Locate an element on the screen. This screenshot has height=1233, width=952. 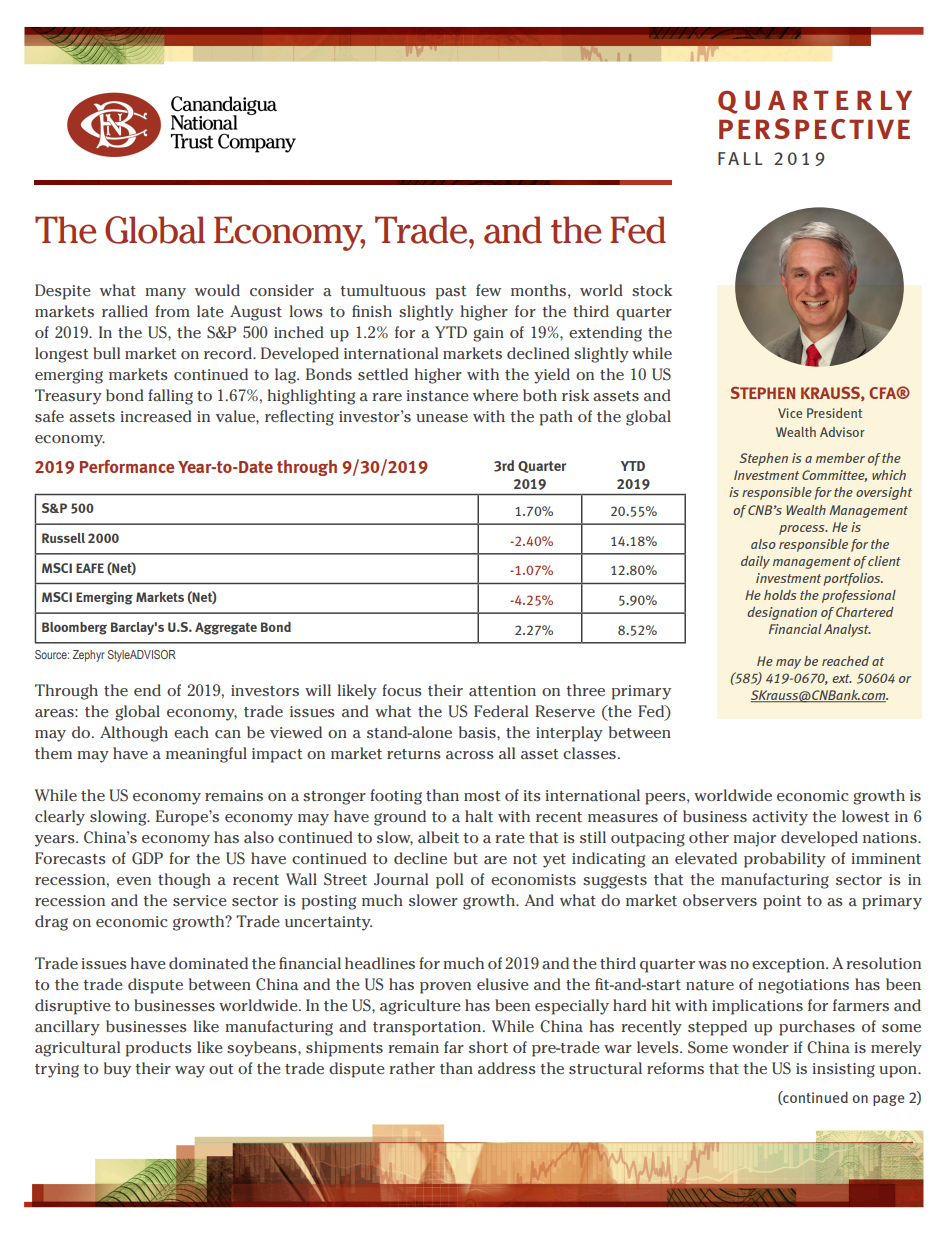
insisting is located at coordinates (844, 1070).
